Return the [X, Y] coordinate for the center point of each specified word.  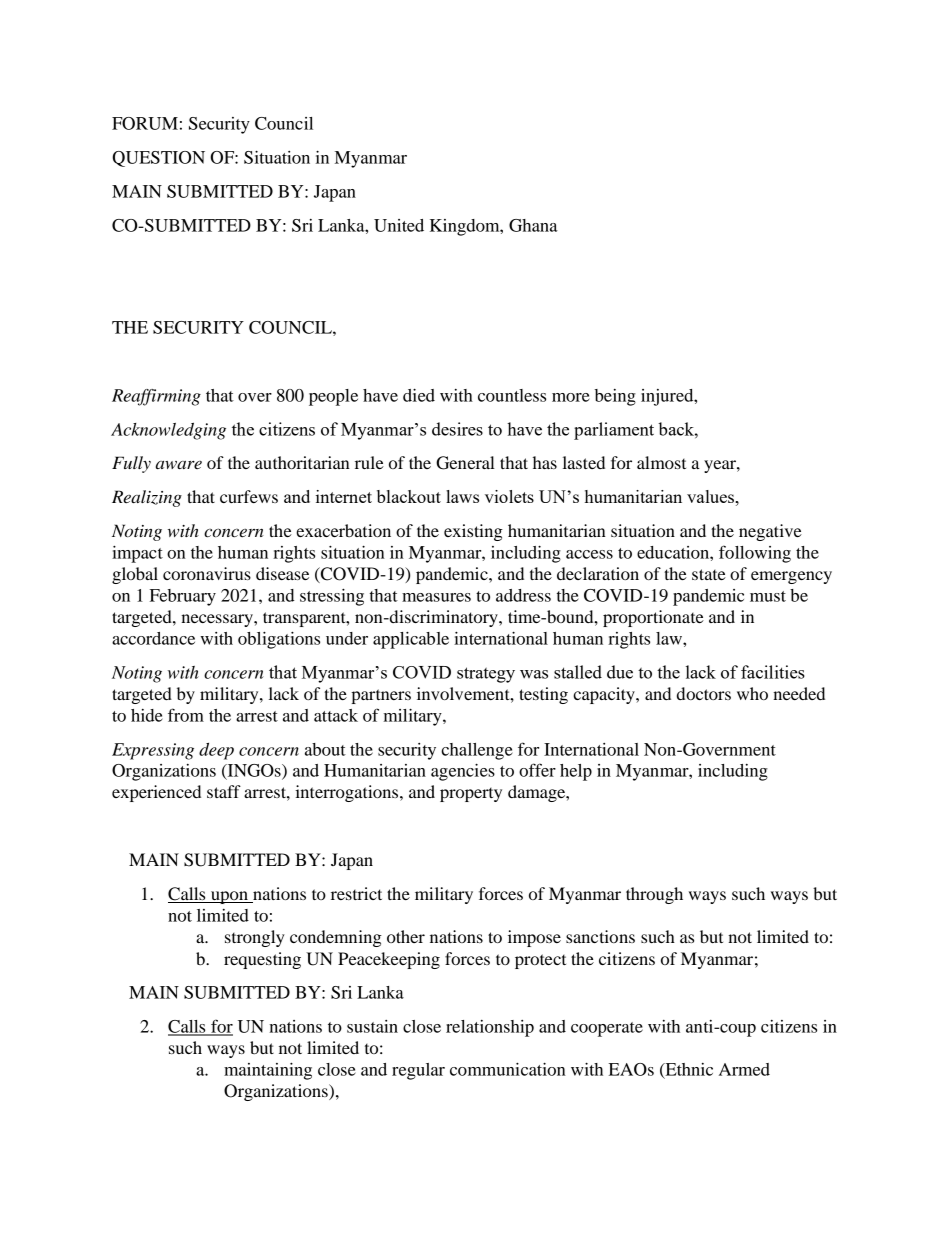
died [419, 395]
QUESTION [158, 159]
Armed [744, 1069]
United [399, 225]
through [654, 895]
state [709, 574]
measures [436, 597]
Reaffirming [156, 397]
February [183, 597]
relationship [490, 1028]
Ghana [533, 225]
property [471, 795]
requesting [262, 960]
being [615, 397]
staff [224, 791]
